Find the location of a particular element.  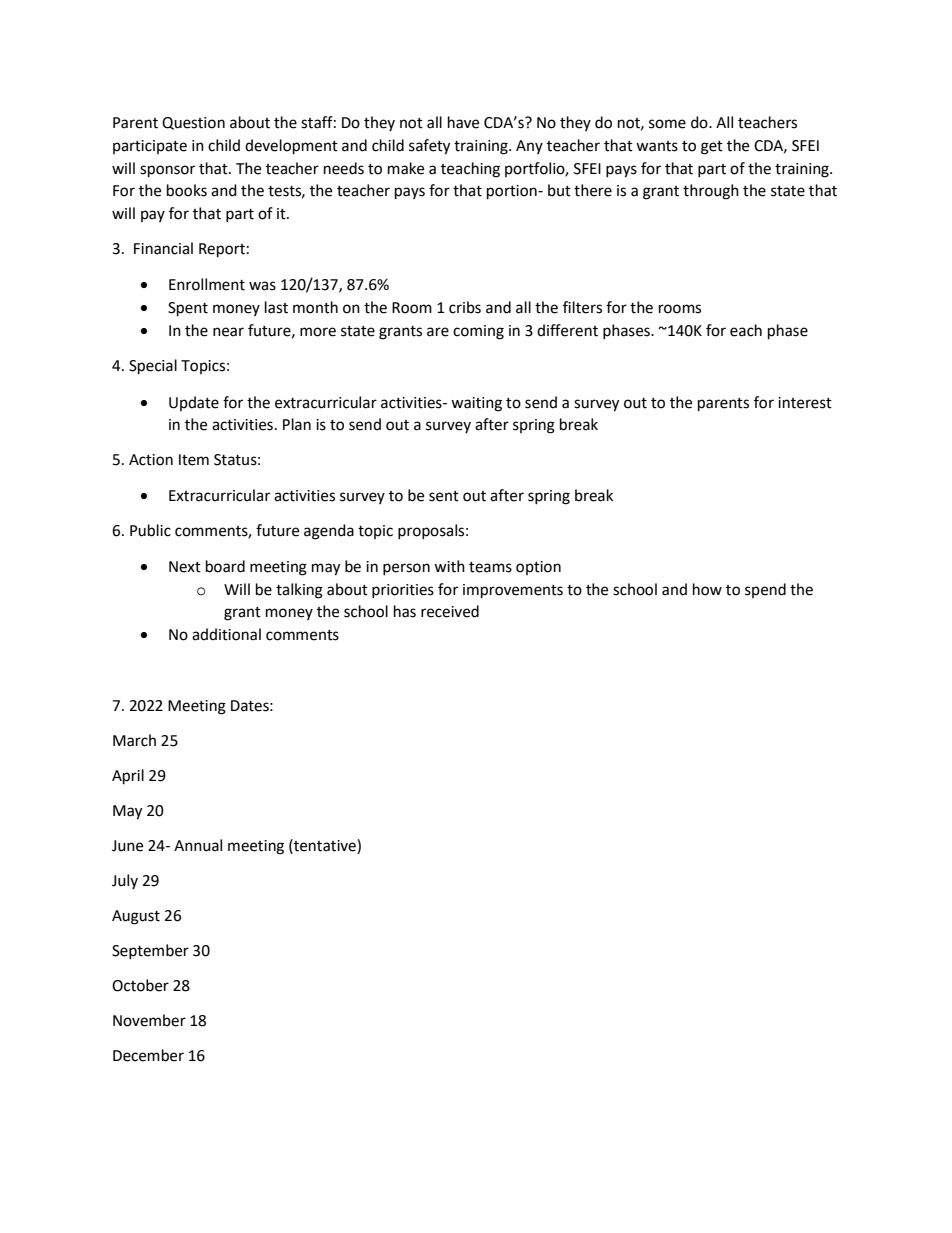

Question is located at coordinates (193, 123).
